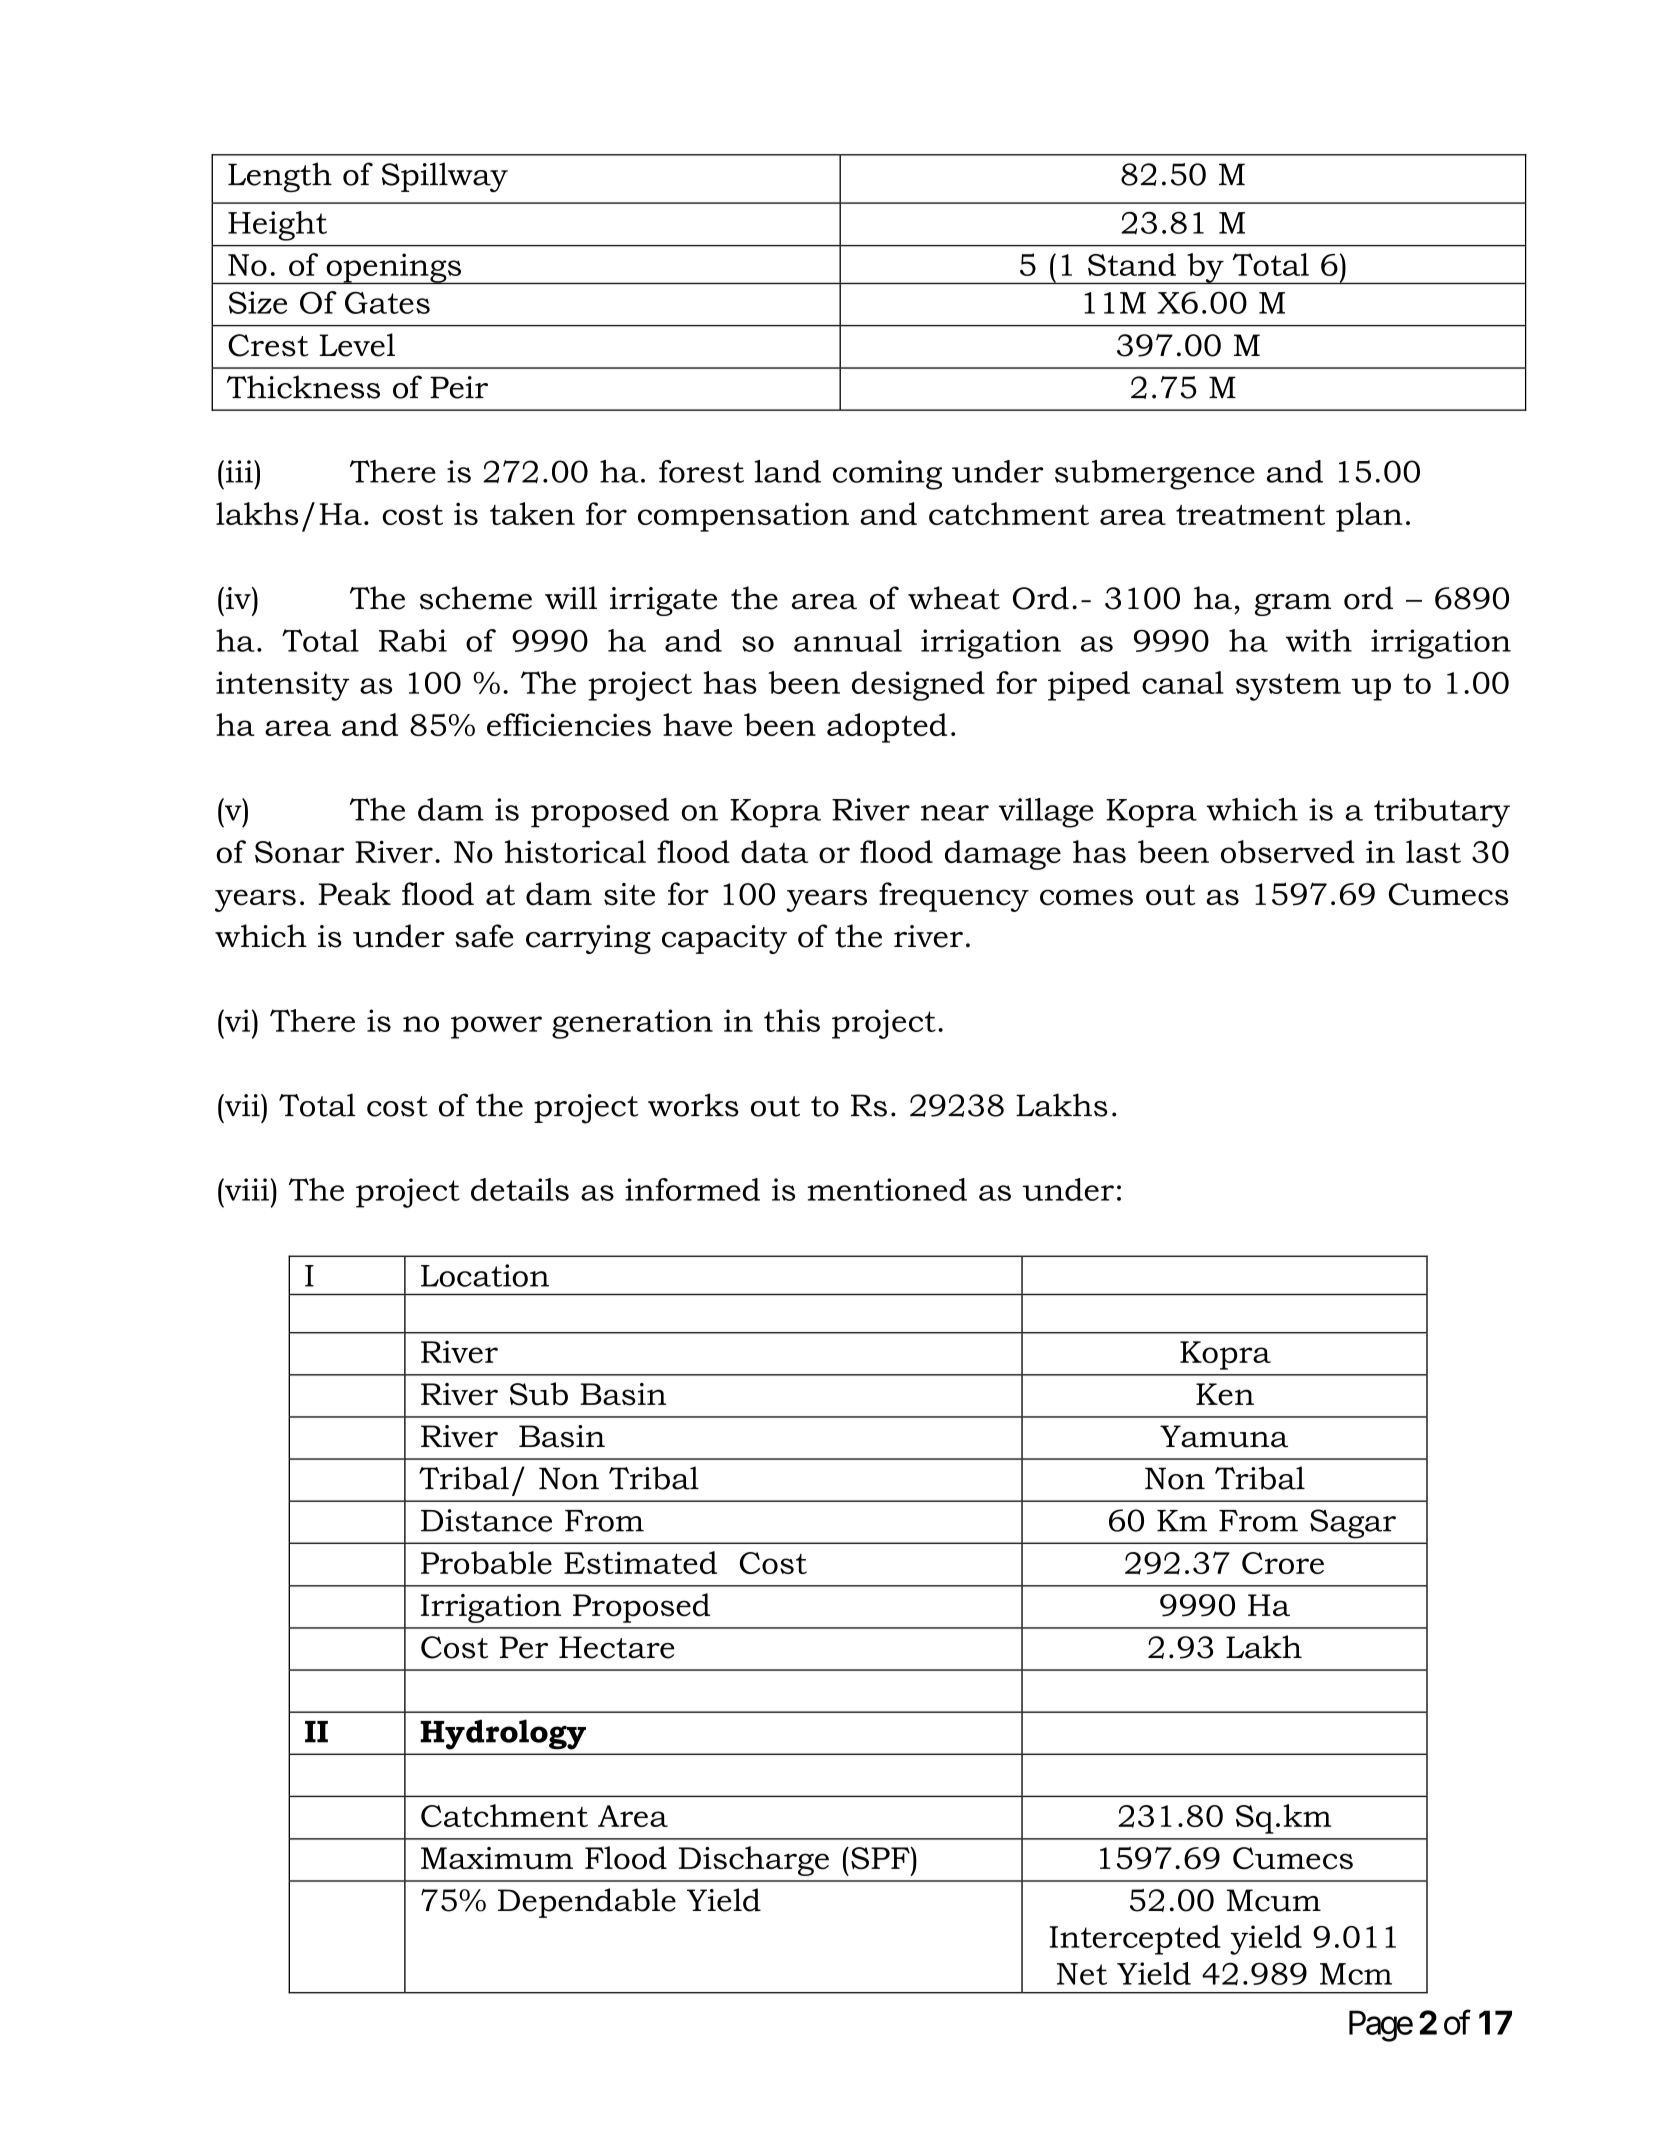 Image resolution: width=1665 pixels, height=2155 pixels. What do you see at coordinates (1132, 264) in the screenshot?
I see `Stand` at bounding box center [1132, 264].
